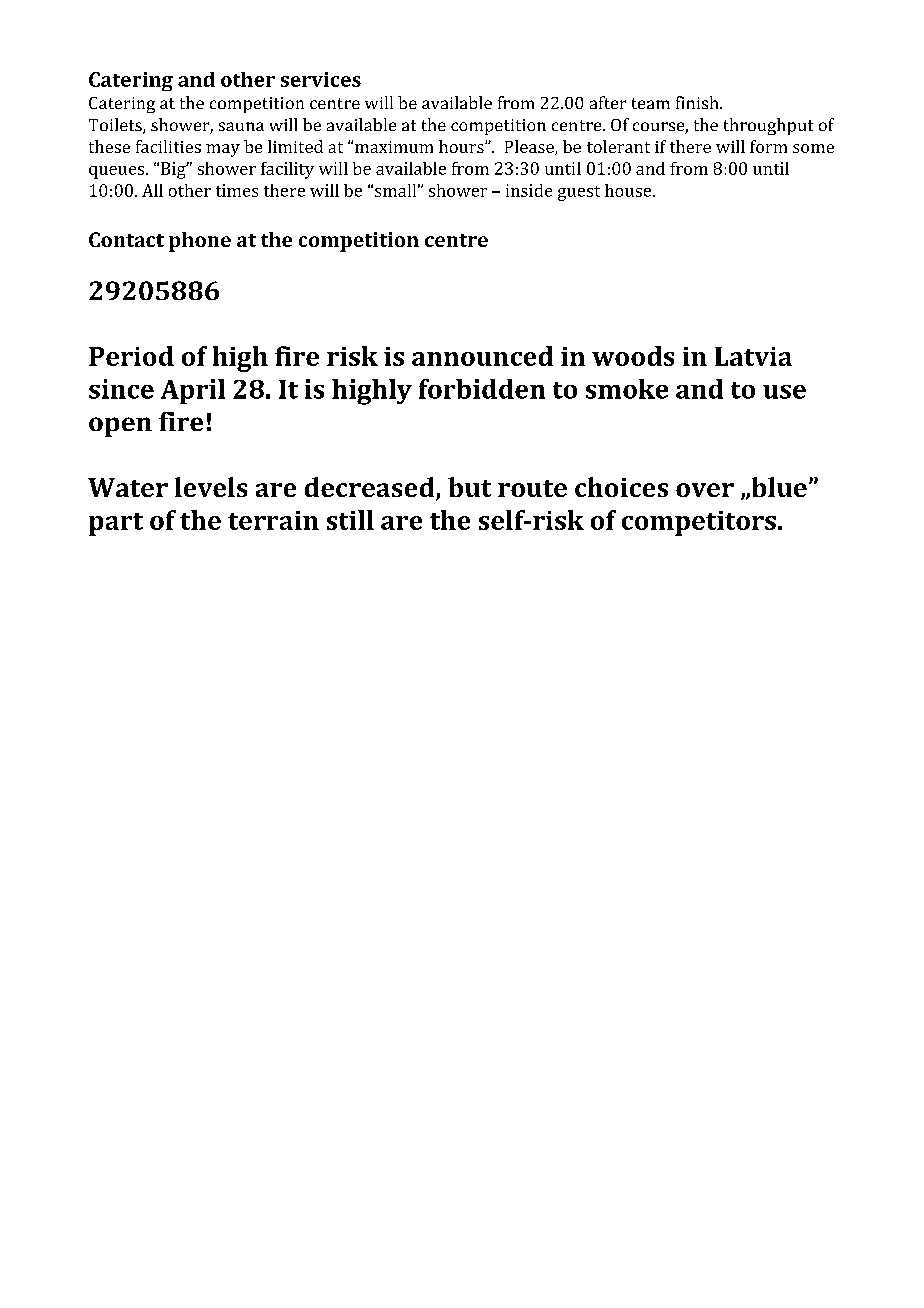 The width and height of the screenshot is (924, 1308). I want to click on April, so click(193, 391).
